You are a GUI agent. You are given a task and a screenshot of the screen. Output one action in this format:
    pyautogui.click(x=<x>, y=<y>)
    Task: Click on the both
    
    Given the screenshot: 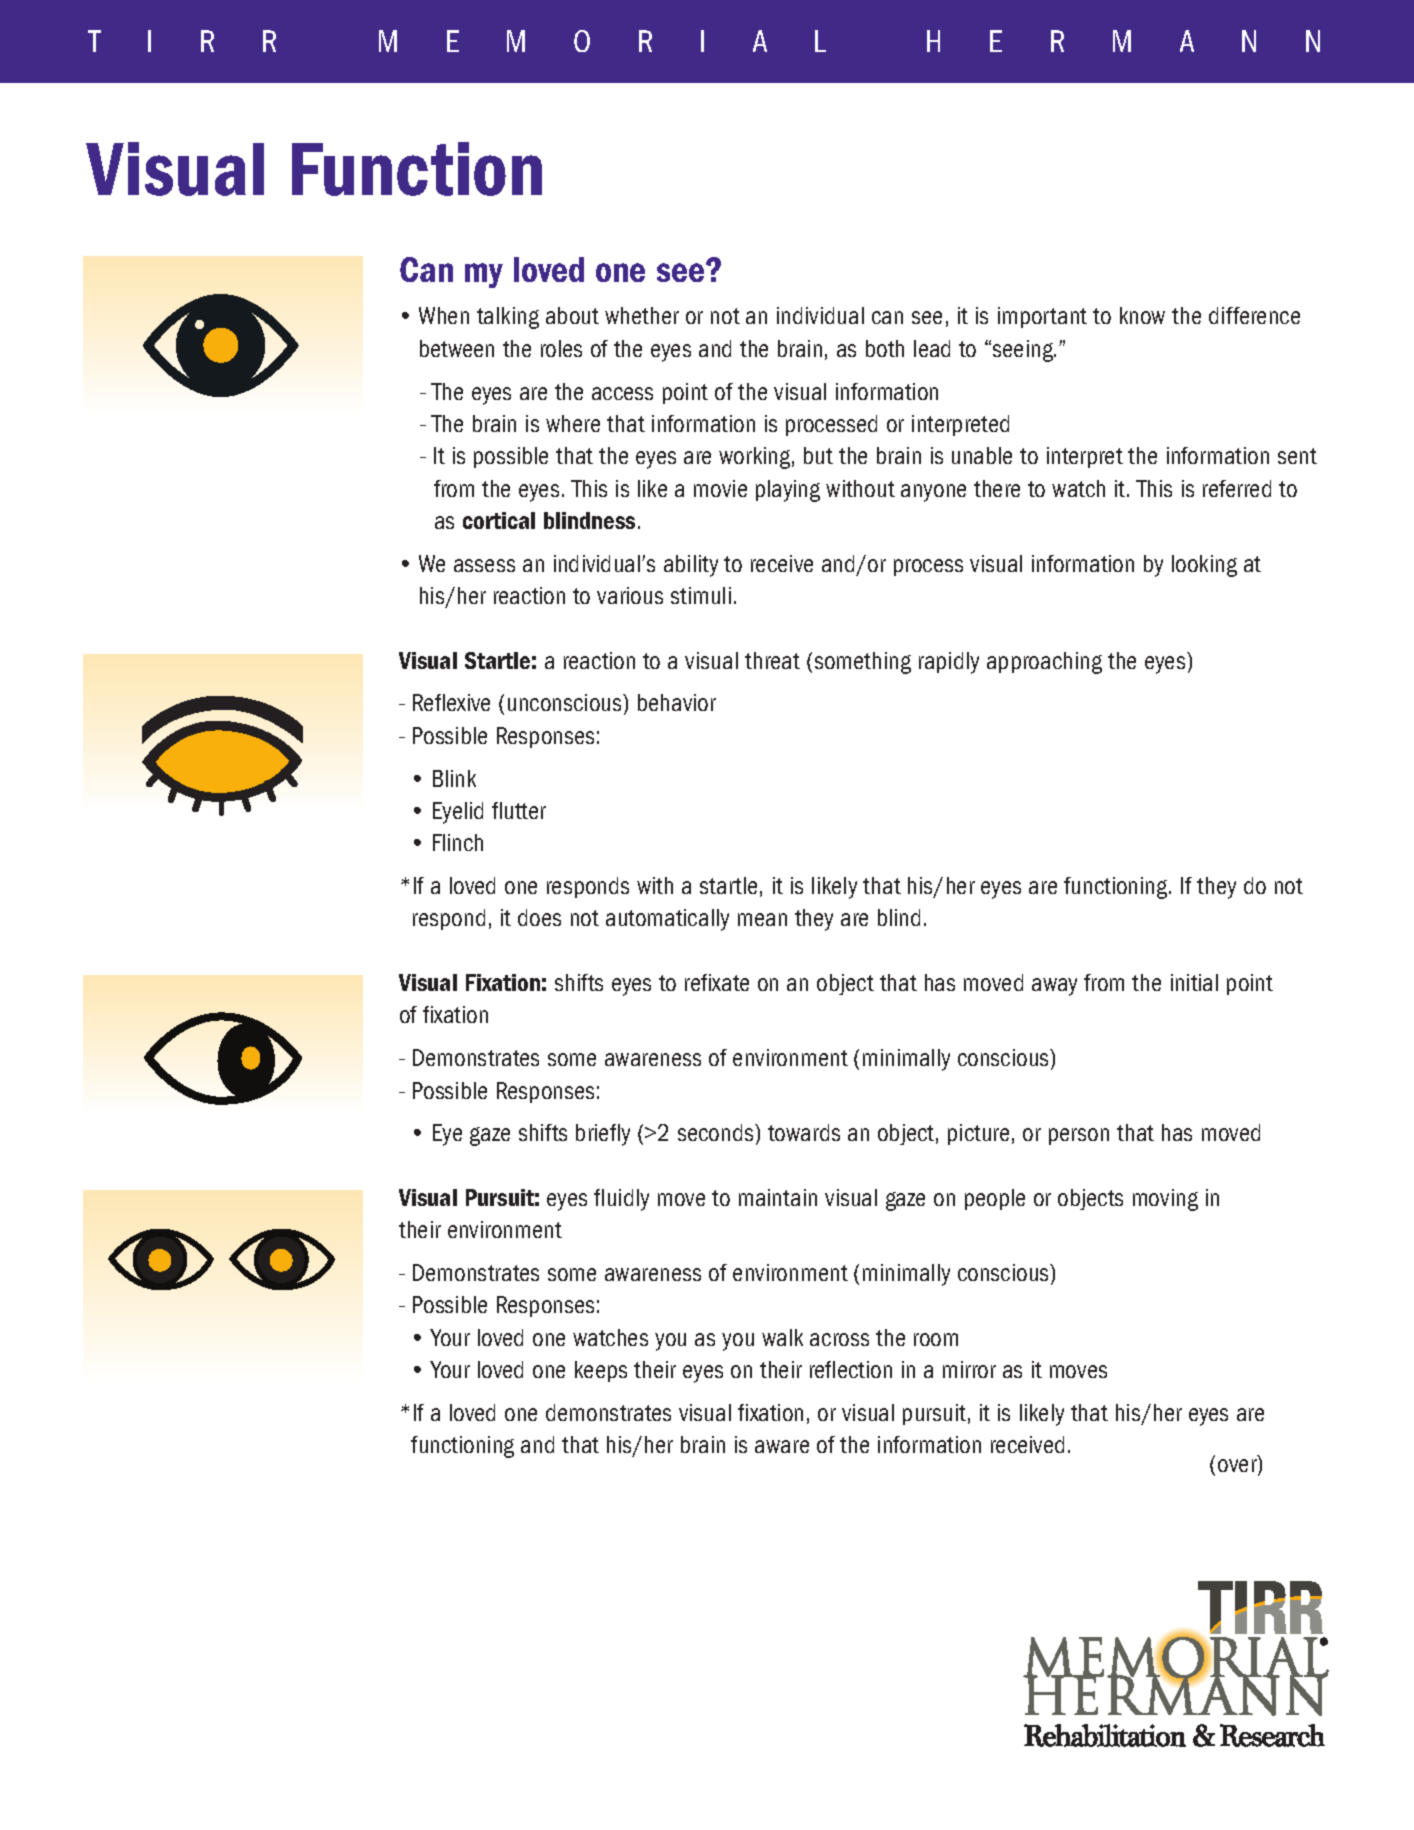 What is the action you would take?
    pyautogui.click(x=885, y=348)
